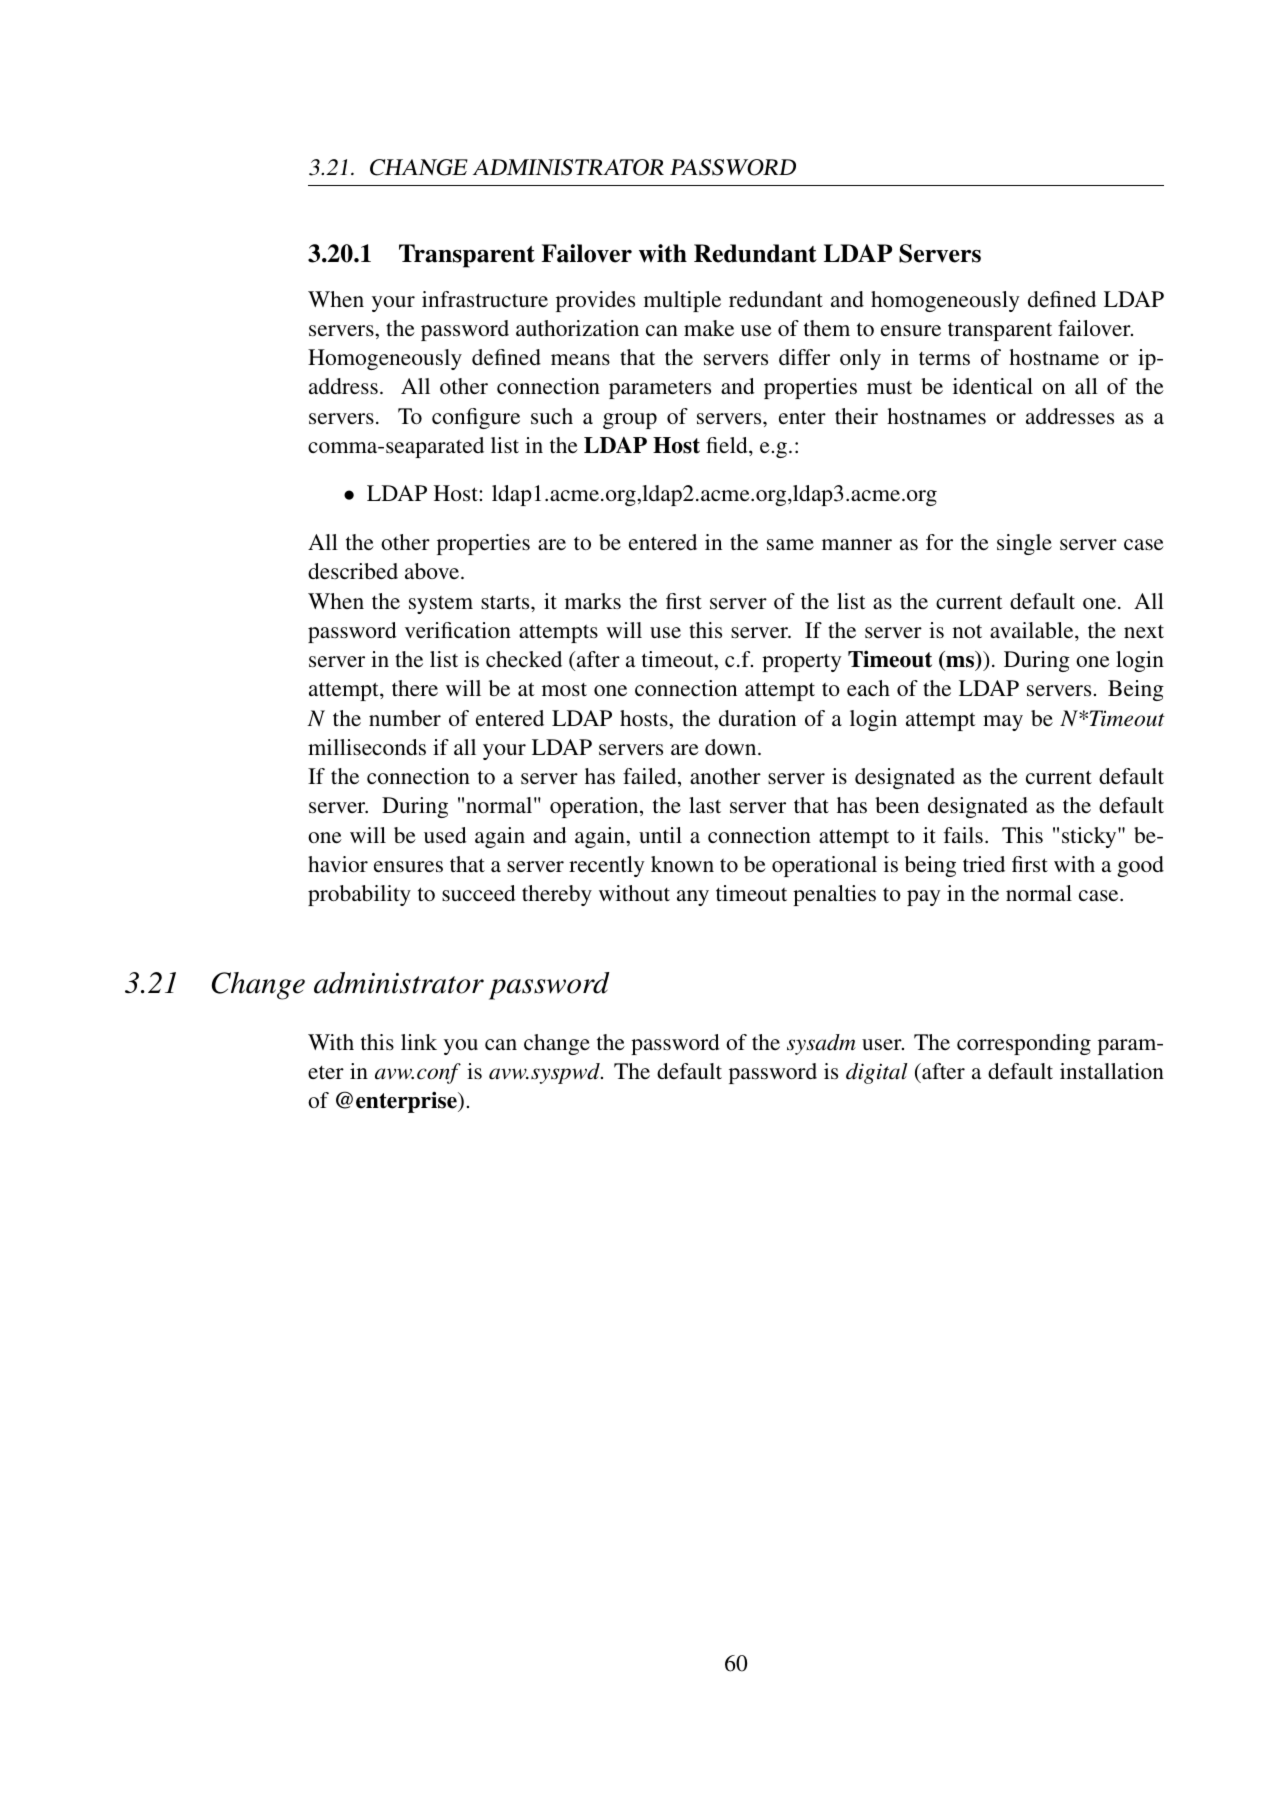 Image resolution: width=1284 pixels, height=1817 pixels. I want to click on user, so click(883, 1045).
